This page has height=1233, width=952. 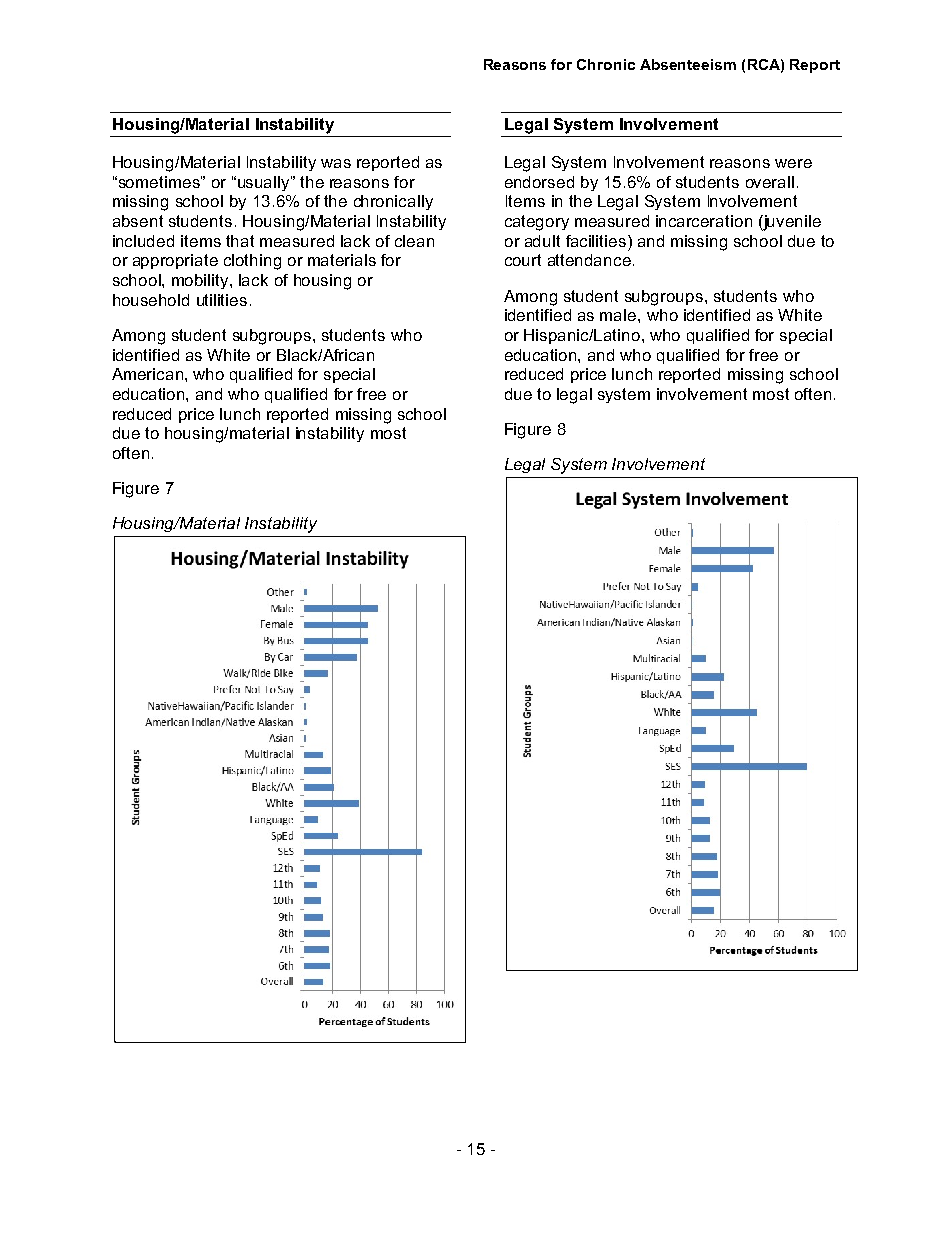 I want to click on endorsed, so click(x=539, y=182).
